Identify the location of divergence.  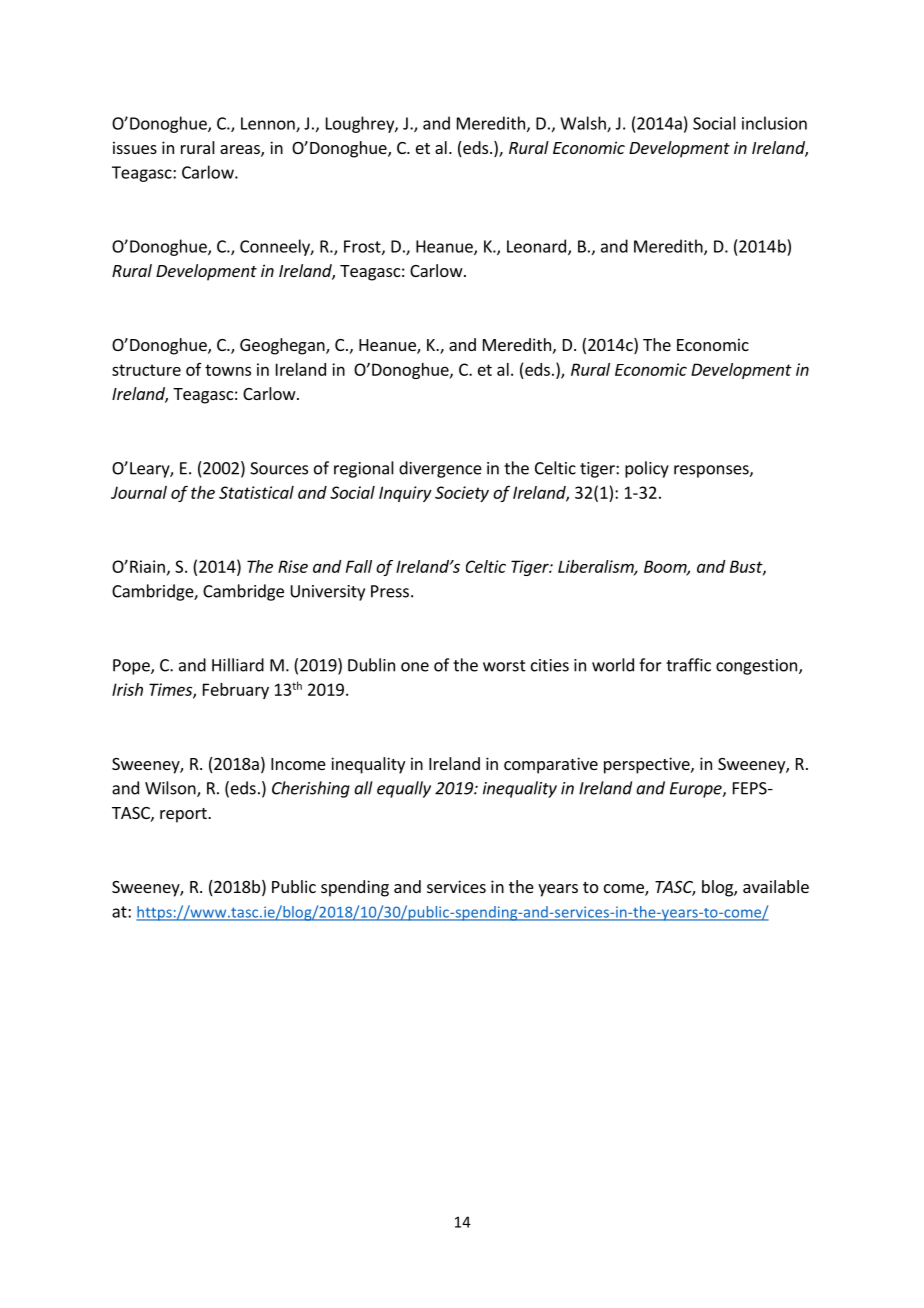
(440, 469).
